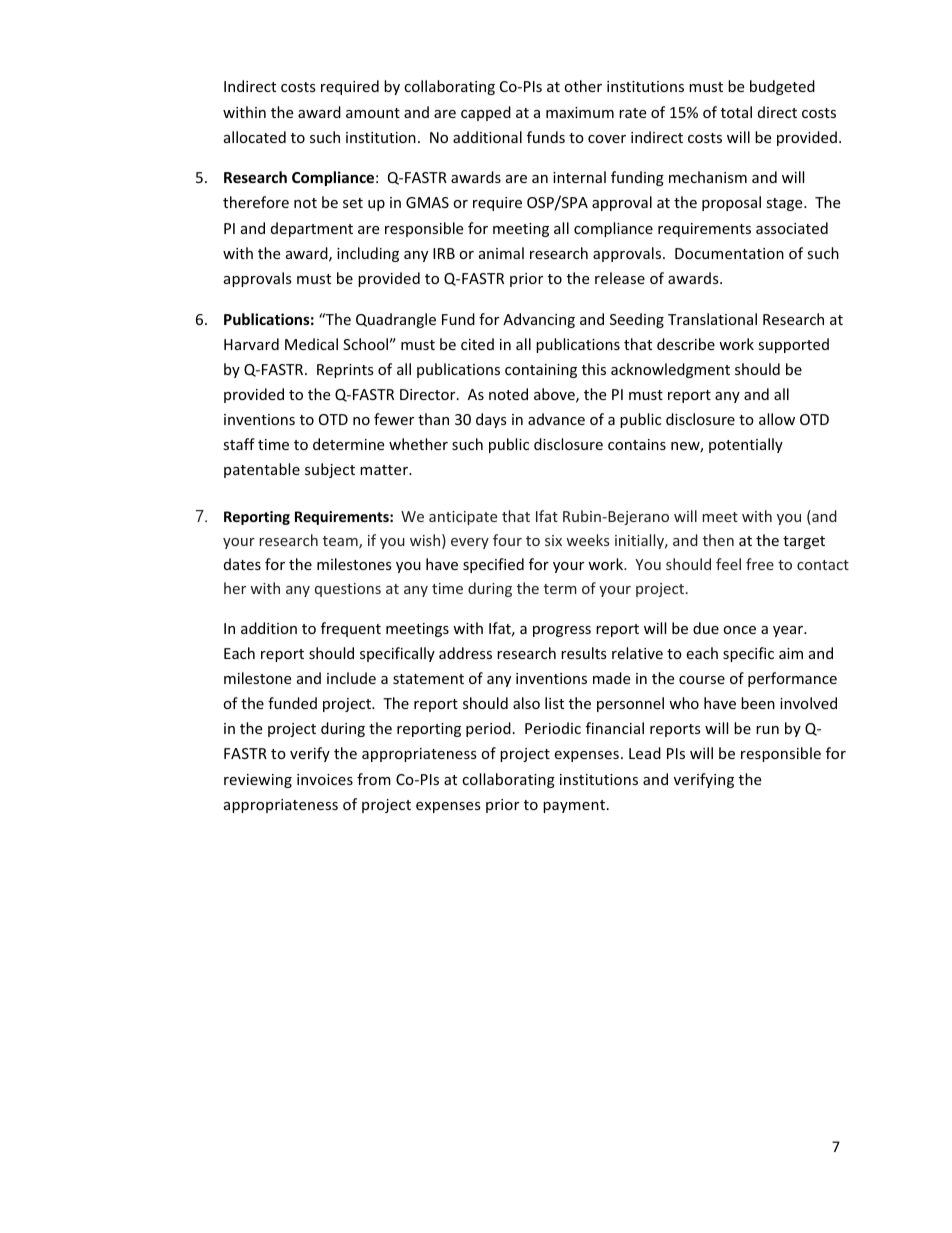 This page has width=952, height=1233. Describe the element at coordinates (330, 470) in the page. I see `subject` at that location.
